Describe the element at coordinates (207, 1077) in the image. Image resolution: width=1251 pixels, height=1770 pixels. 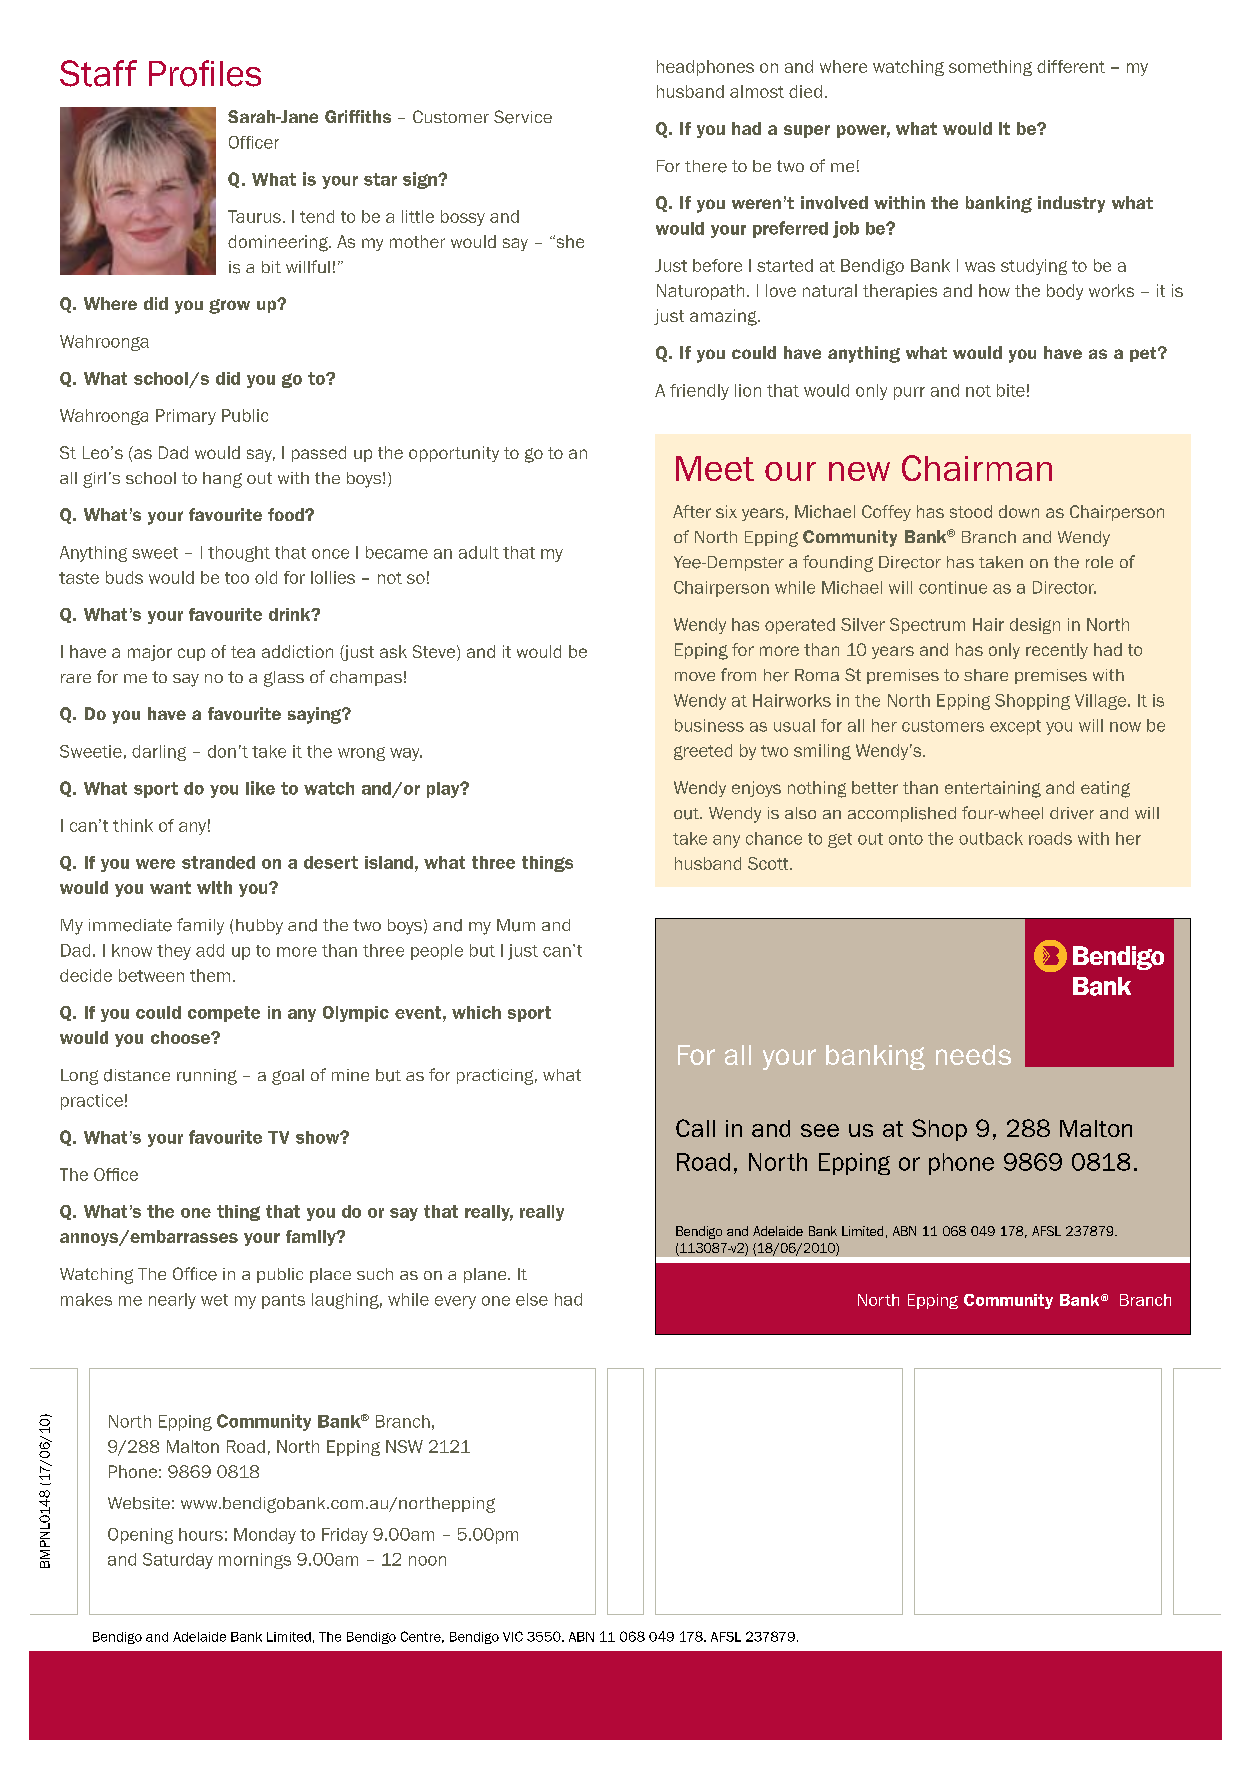
I see `running` at that location.
